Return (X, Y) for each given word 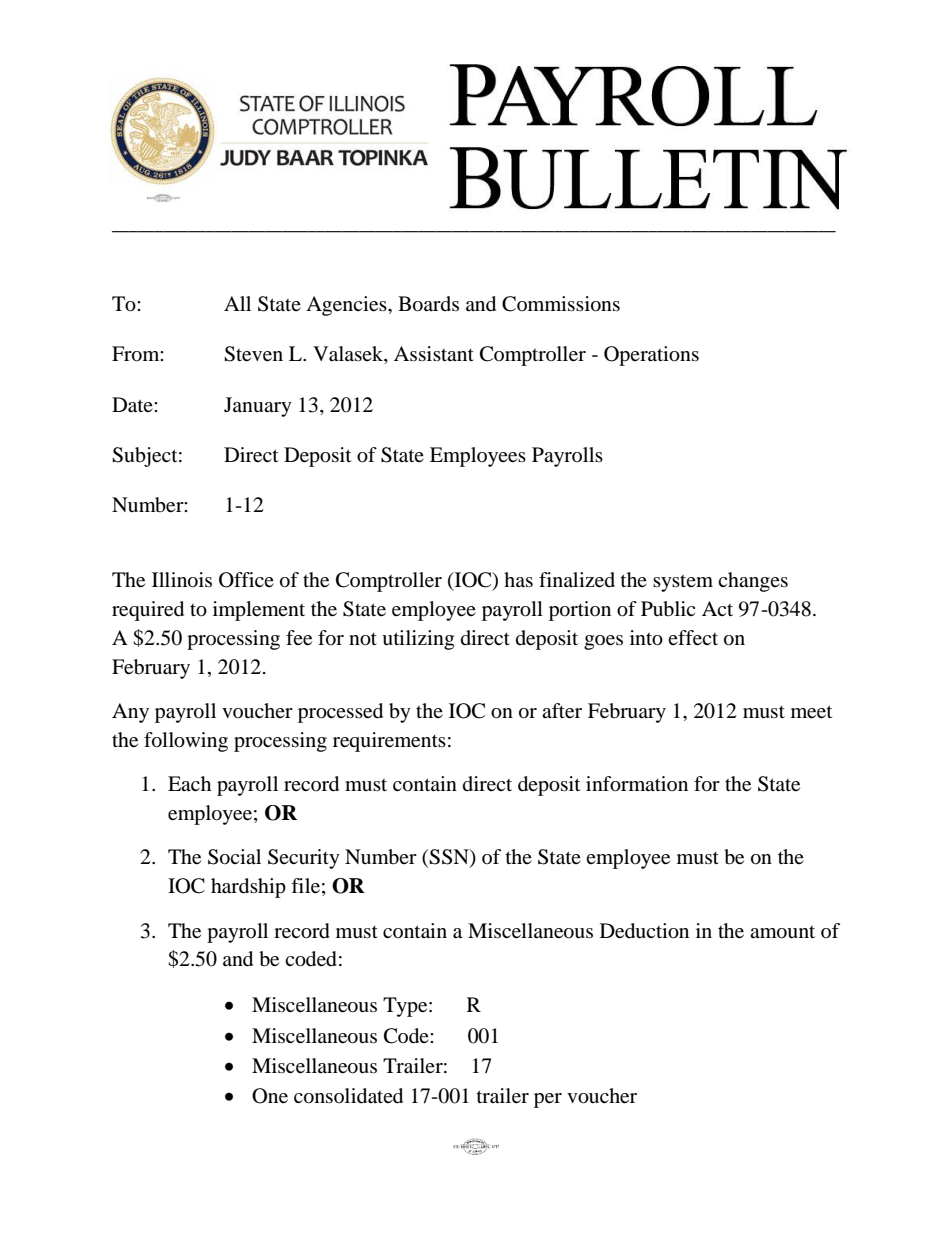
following (186, 742)
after (562, 711)
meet (811, 712)
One (270, 1096)
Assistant (434, 353)
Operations (651, 356)
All (237, 303)
